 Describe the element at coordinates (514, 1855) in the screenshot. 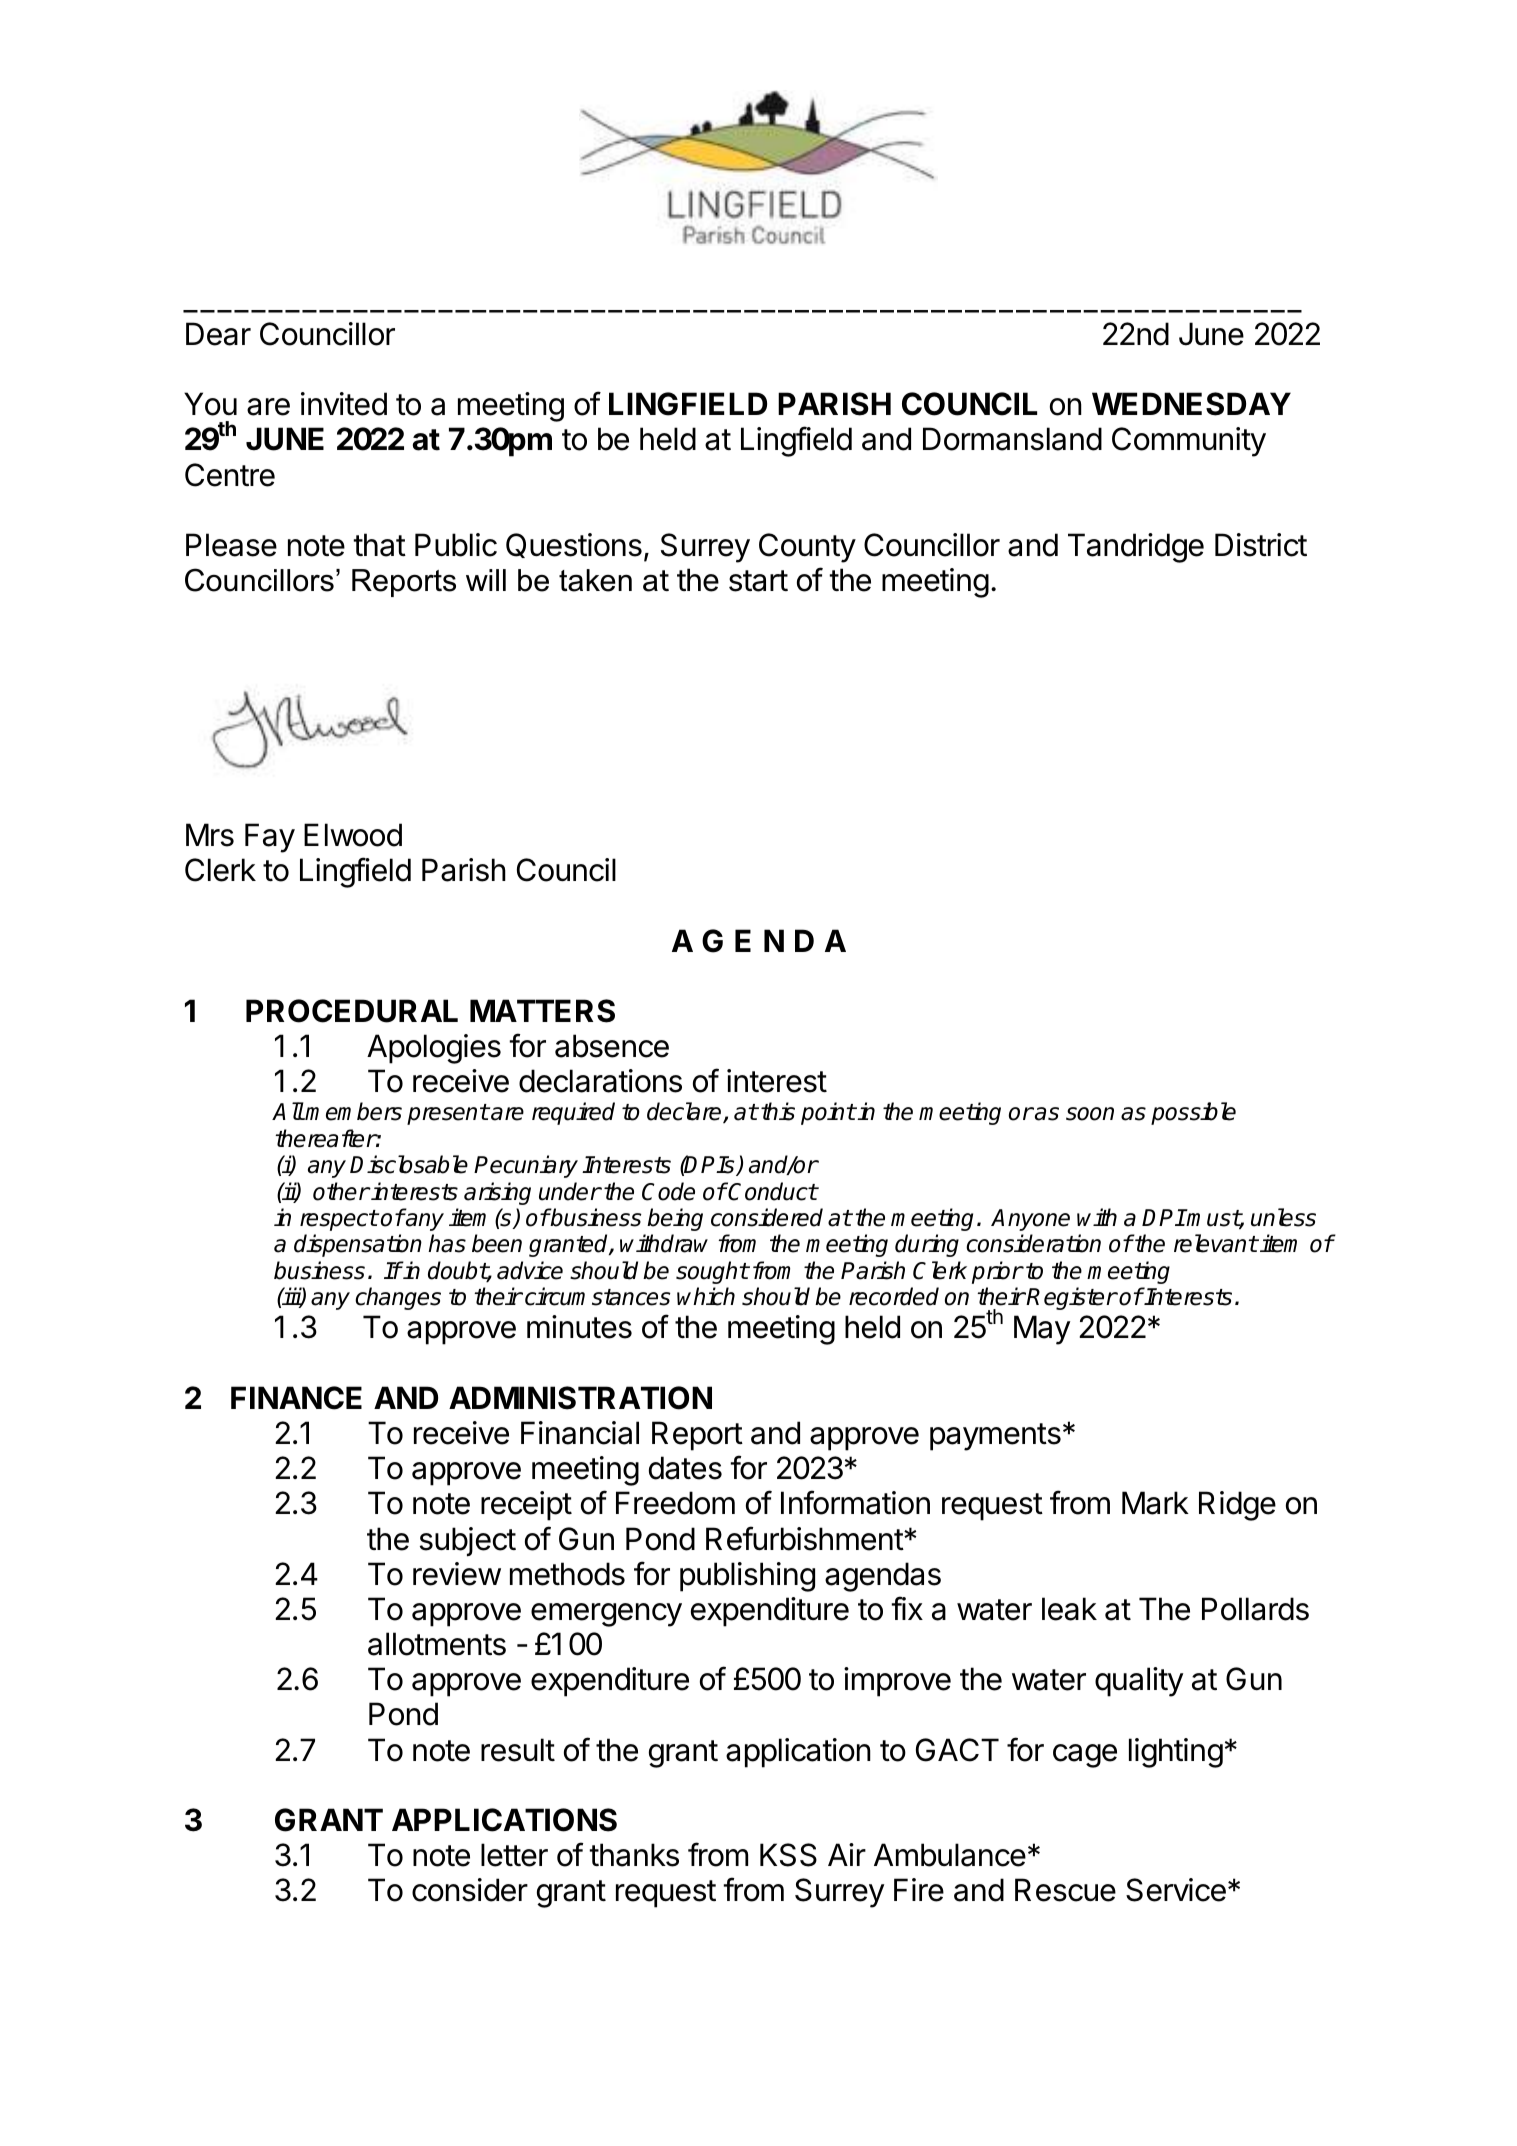

I see `letter` at that location.
